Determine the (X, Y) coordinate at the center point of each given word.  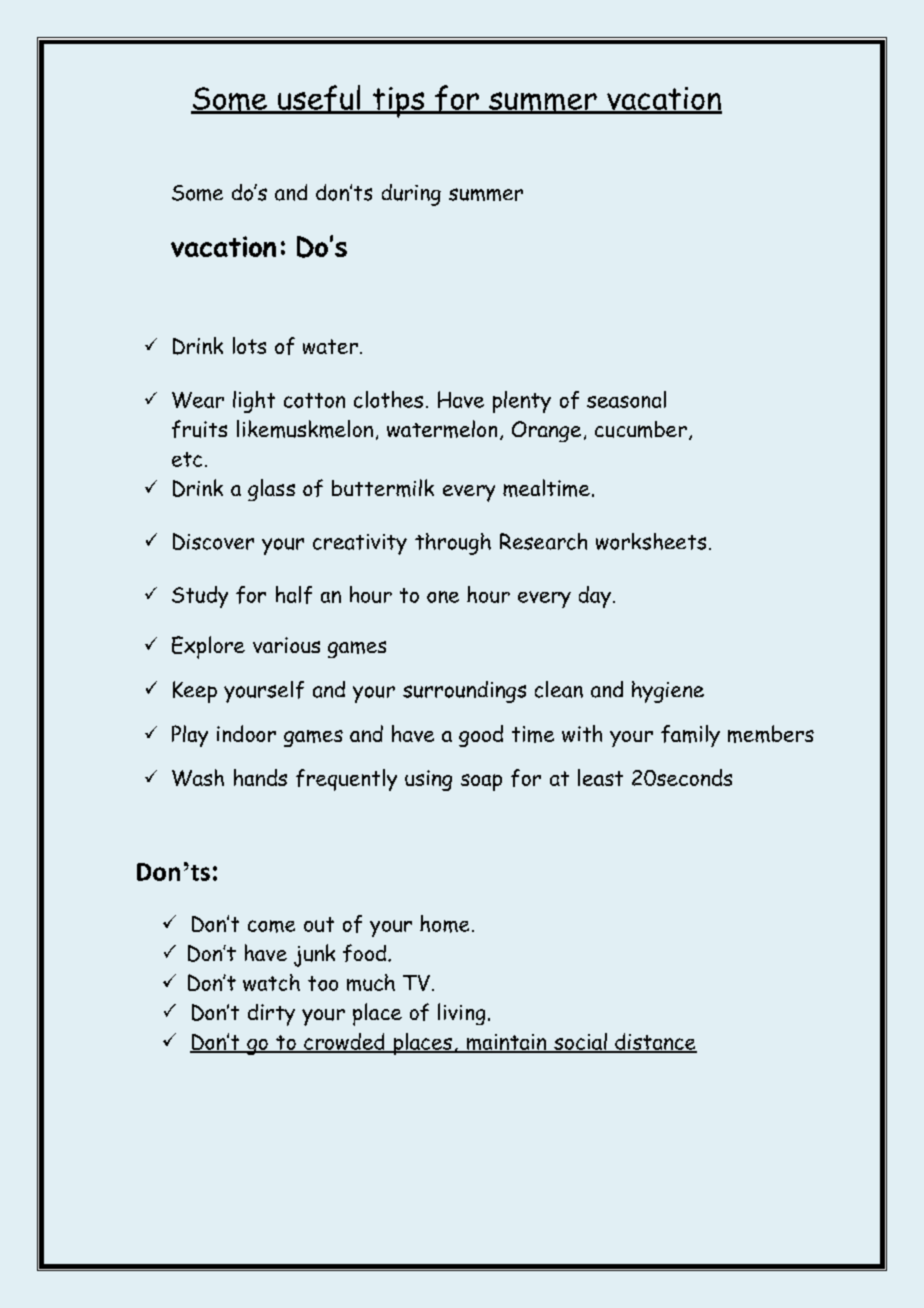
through (453, 544)
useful (319, 99)
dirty (271, 1015)
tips (398, 102)
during (411, 195)
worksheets (651, 541)
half (294, 595)
